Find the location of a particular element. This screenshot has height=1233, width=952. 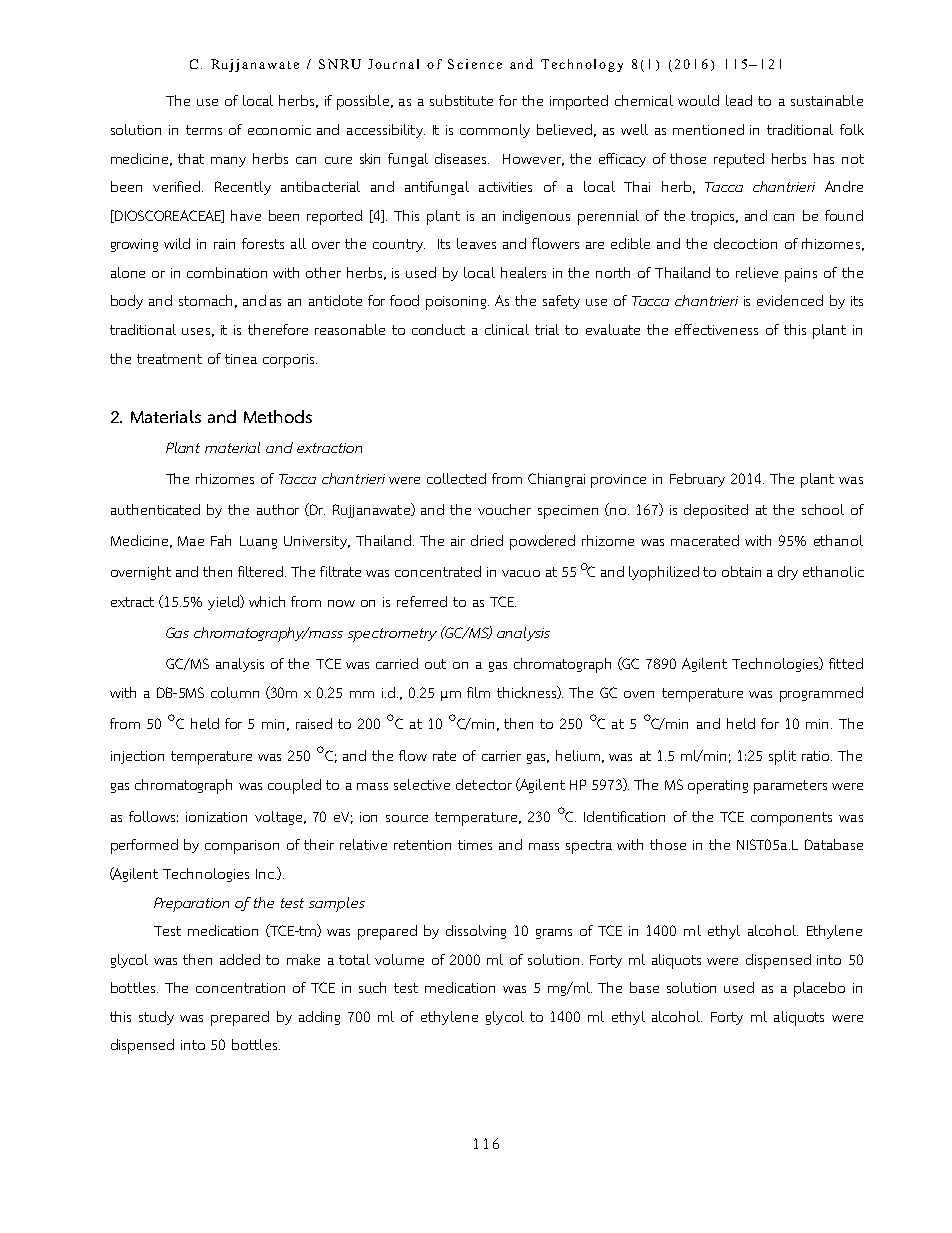

placebo is located at coordinates (819, 989).
